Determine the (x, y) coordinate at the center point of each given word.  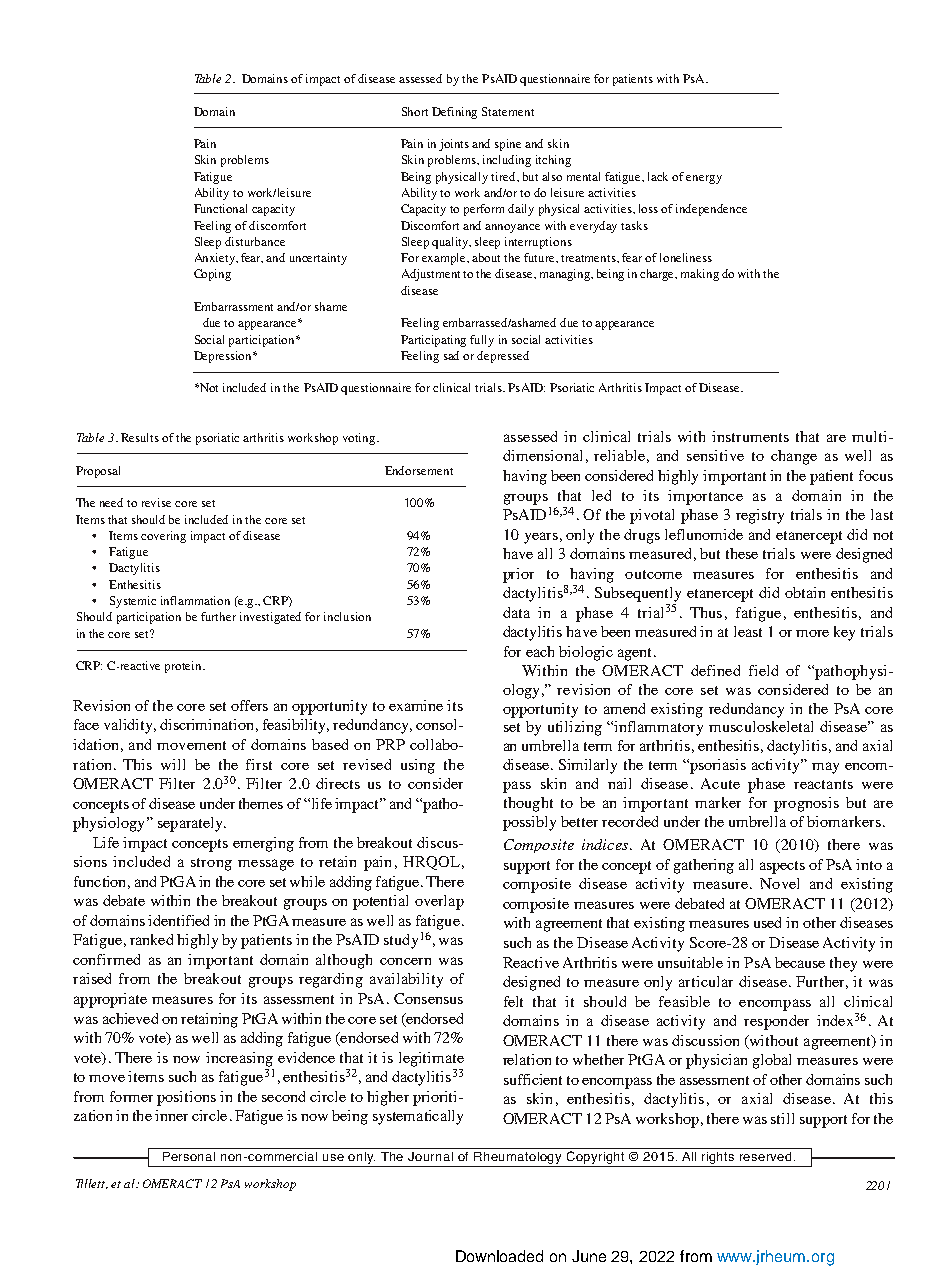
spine (508, 145)
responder (776, 1022)
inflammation (195, 600)
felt (513, 1001)
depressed (503, 357)
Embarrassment (233, 306)
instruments (750, 436)
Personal (189, 1156)
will (173, 764)
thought (528, 804)
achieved (130, 1018)
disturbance (255, 241)
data (516, 612)
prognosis (806, 804)
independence (711, 210)
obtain (805, 592)
